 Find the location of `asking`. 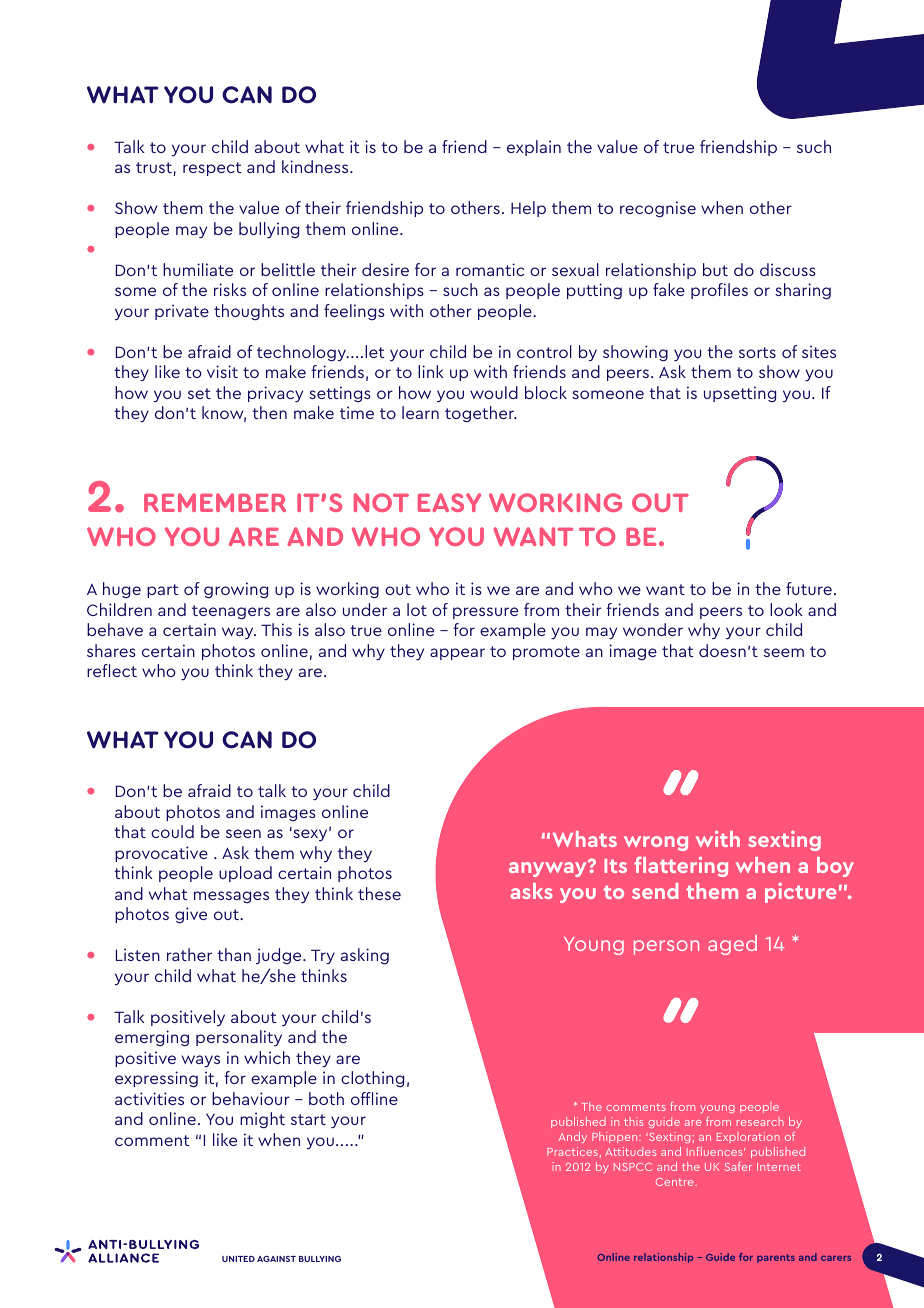

asking is located at coordinates (365, 956).
